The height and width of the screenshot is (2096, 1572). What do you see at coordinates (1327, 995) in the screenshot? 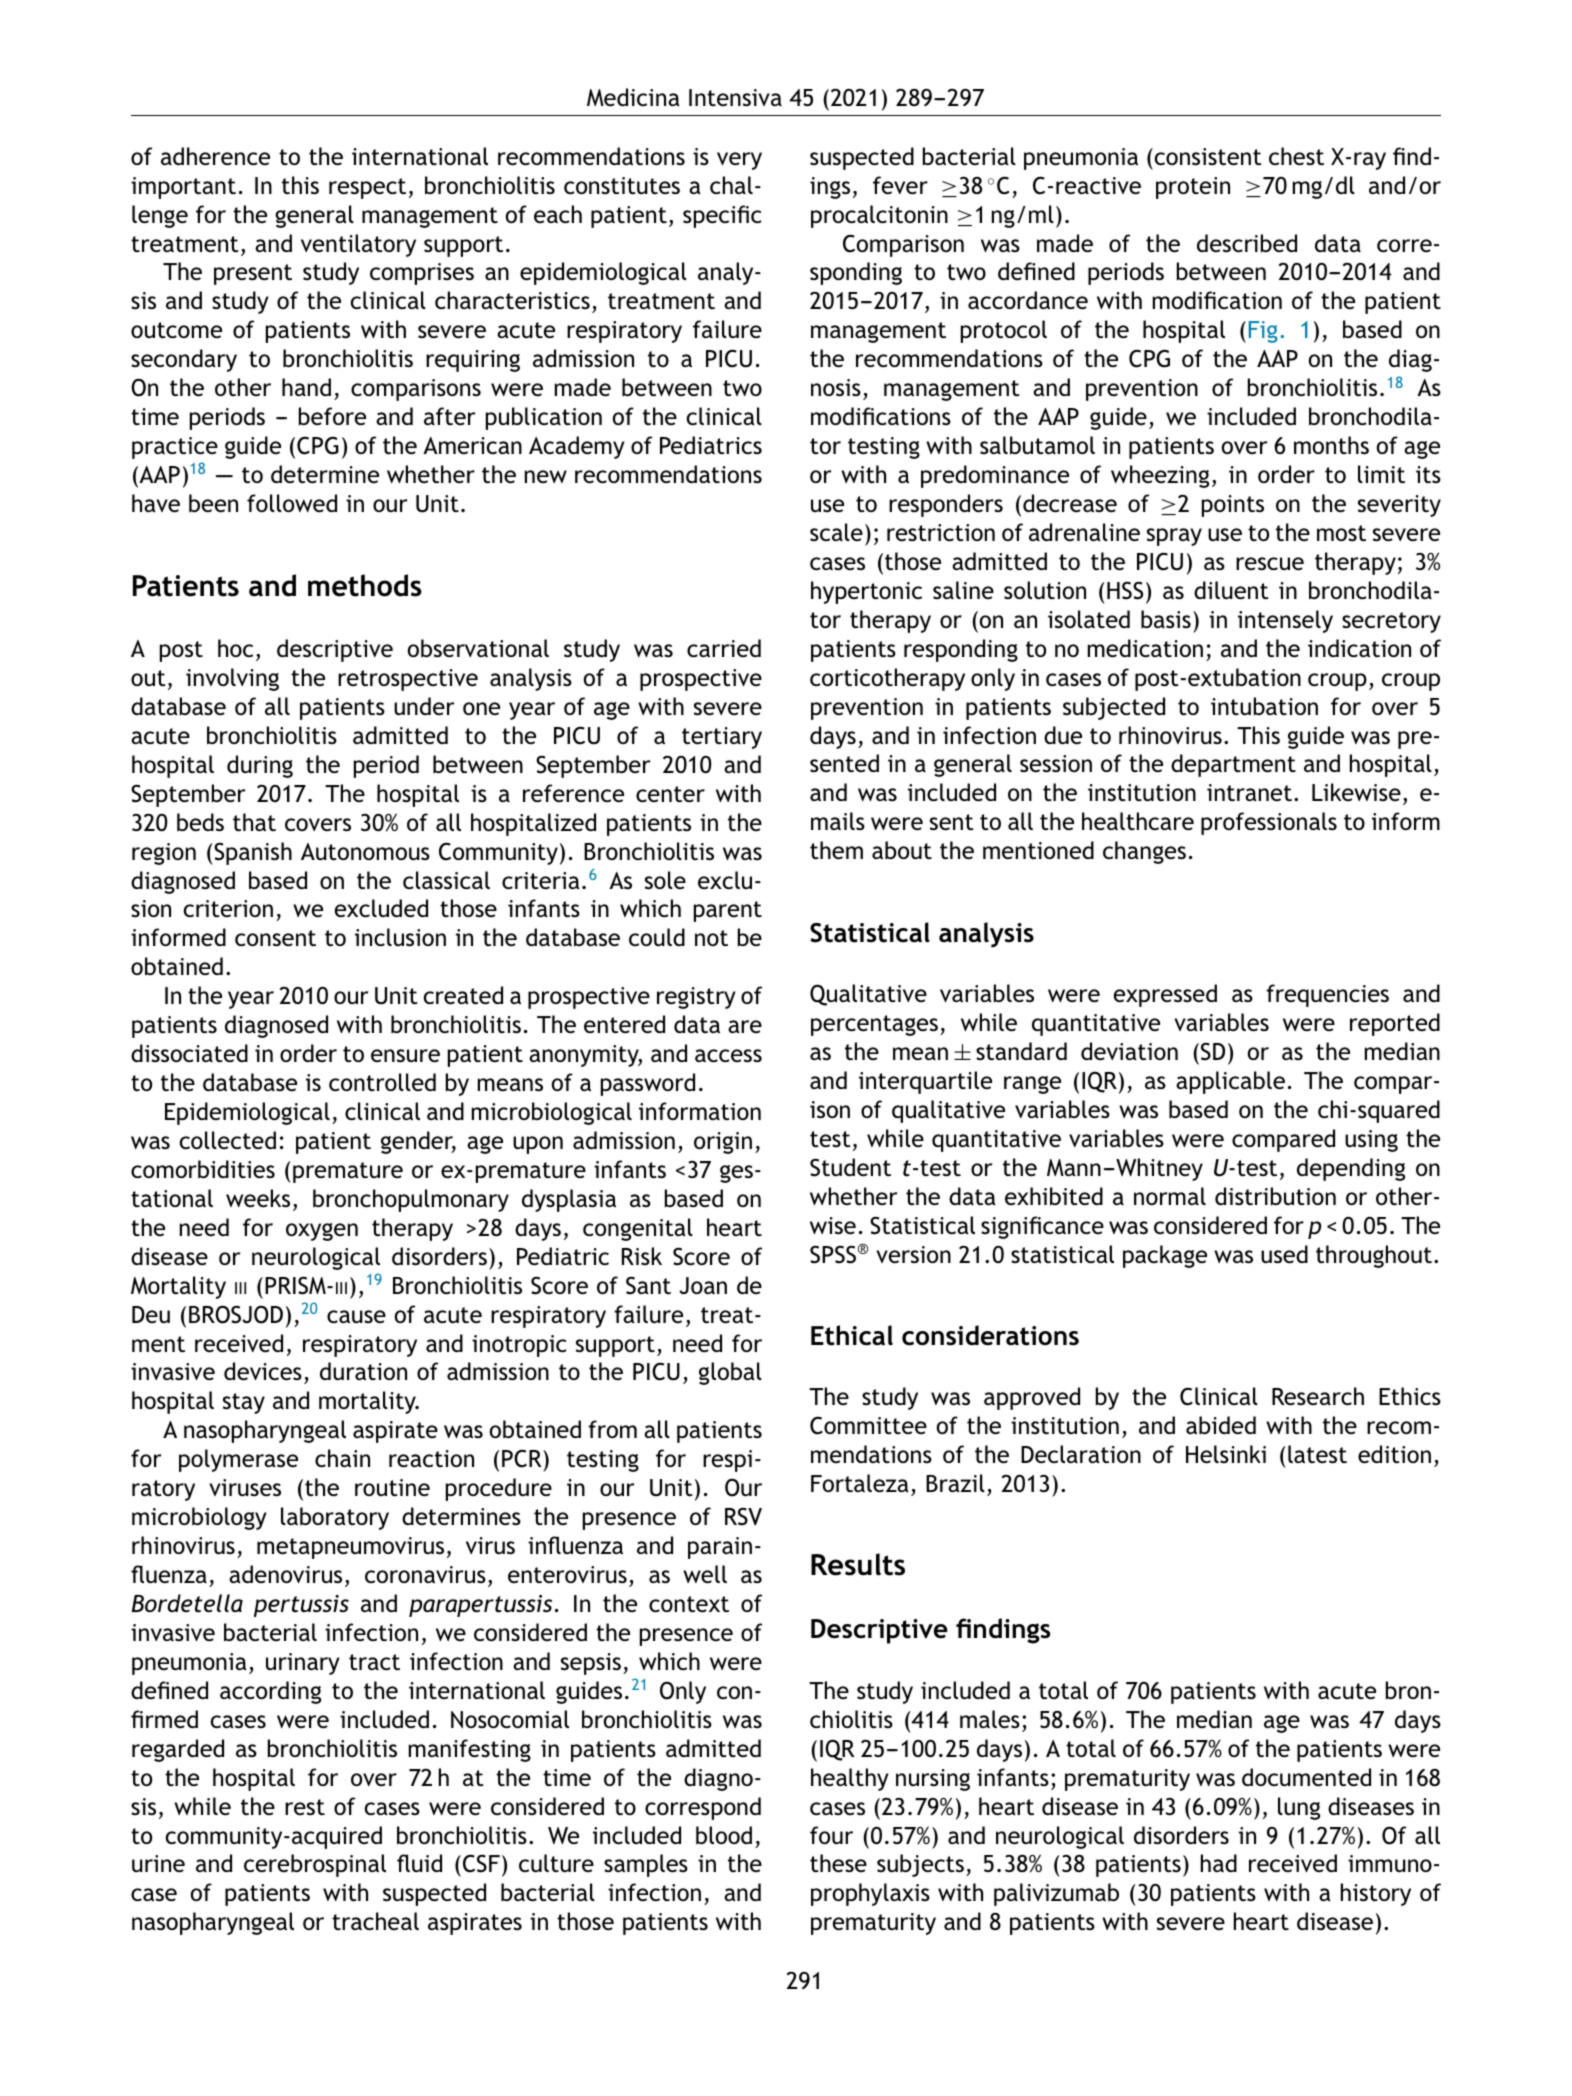
I see `frequencies` at bounding box center [1327, 995].
